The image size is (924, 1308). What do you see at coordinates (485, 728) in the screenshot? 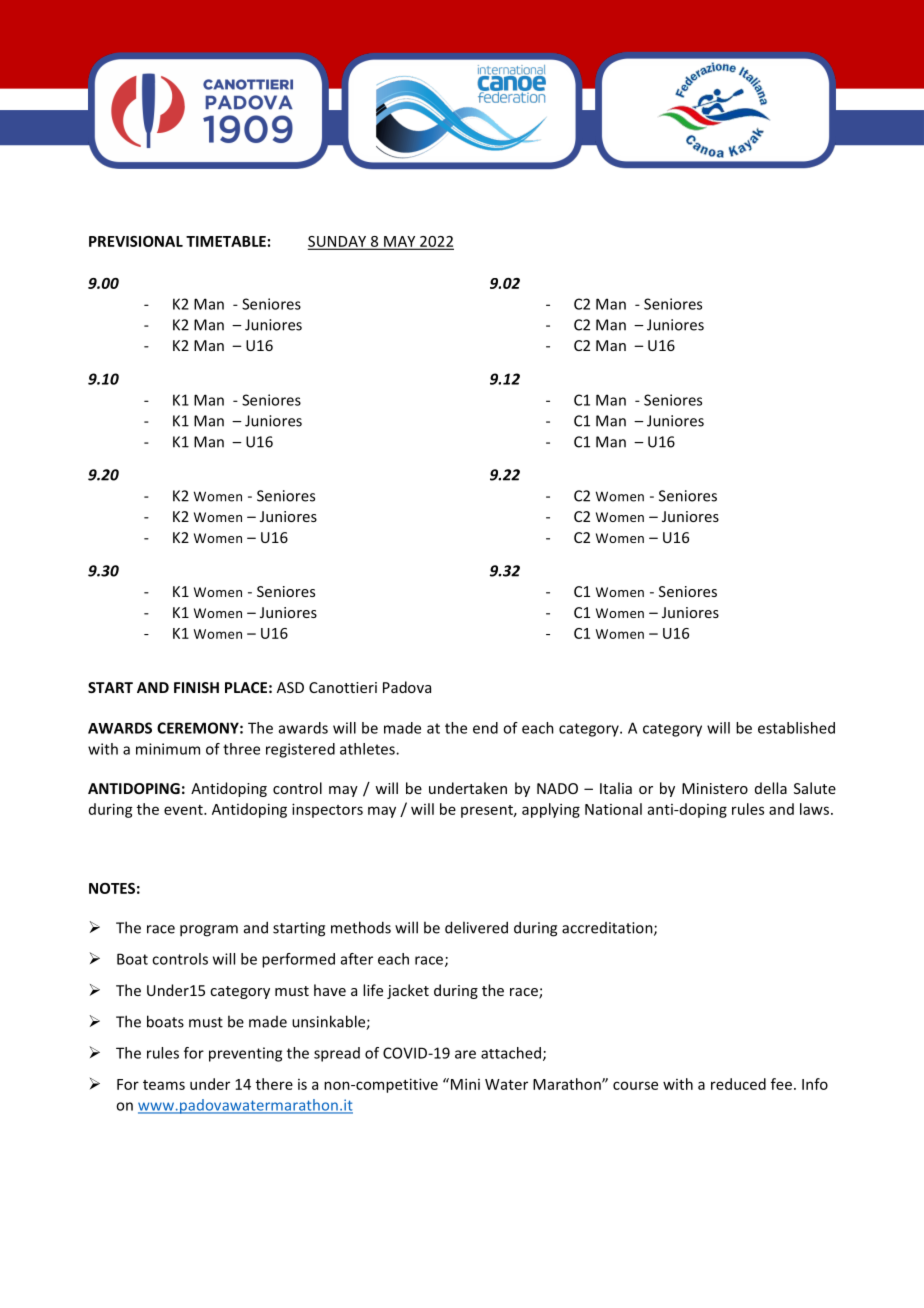
I see `end` at bounding box center [485, 728].
